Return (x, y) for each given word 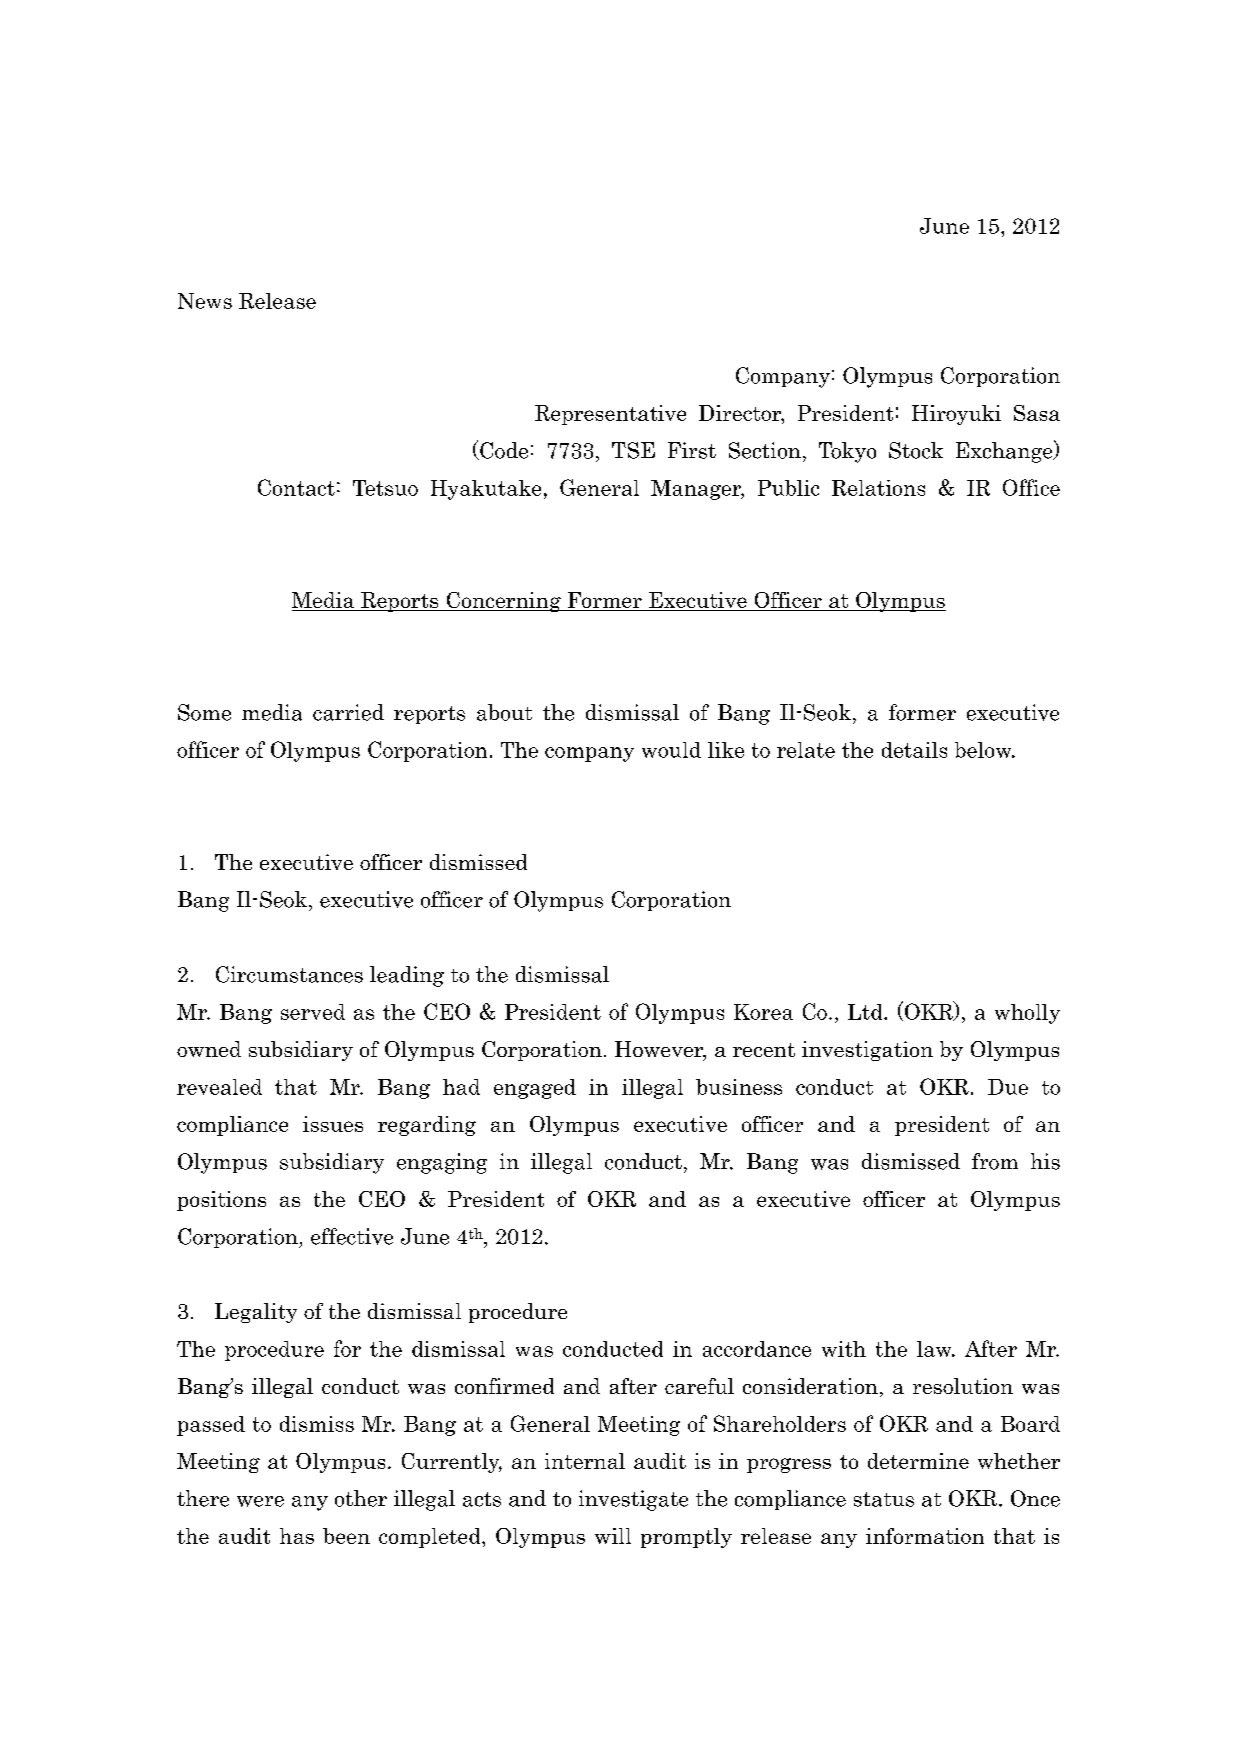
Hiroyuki (956, 415)
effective (352, 1236)
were (260, 1501)
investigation (867, 1051)
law (935, 1349)
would (671, 750)
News (205, 301)
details (914, 750)
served (313, 1012)
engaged (535, 1089)
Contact (296, 487)
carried (348, 712)
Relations (878, 488)
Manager (697, 490)
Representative (610, 415)
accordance (757, 1349)
